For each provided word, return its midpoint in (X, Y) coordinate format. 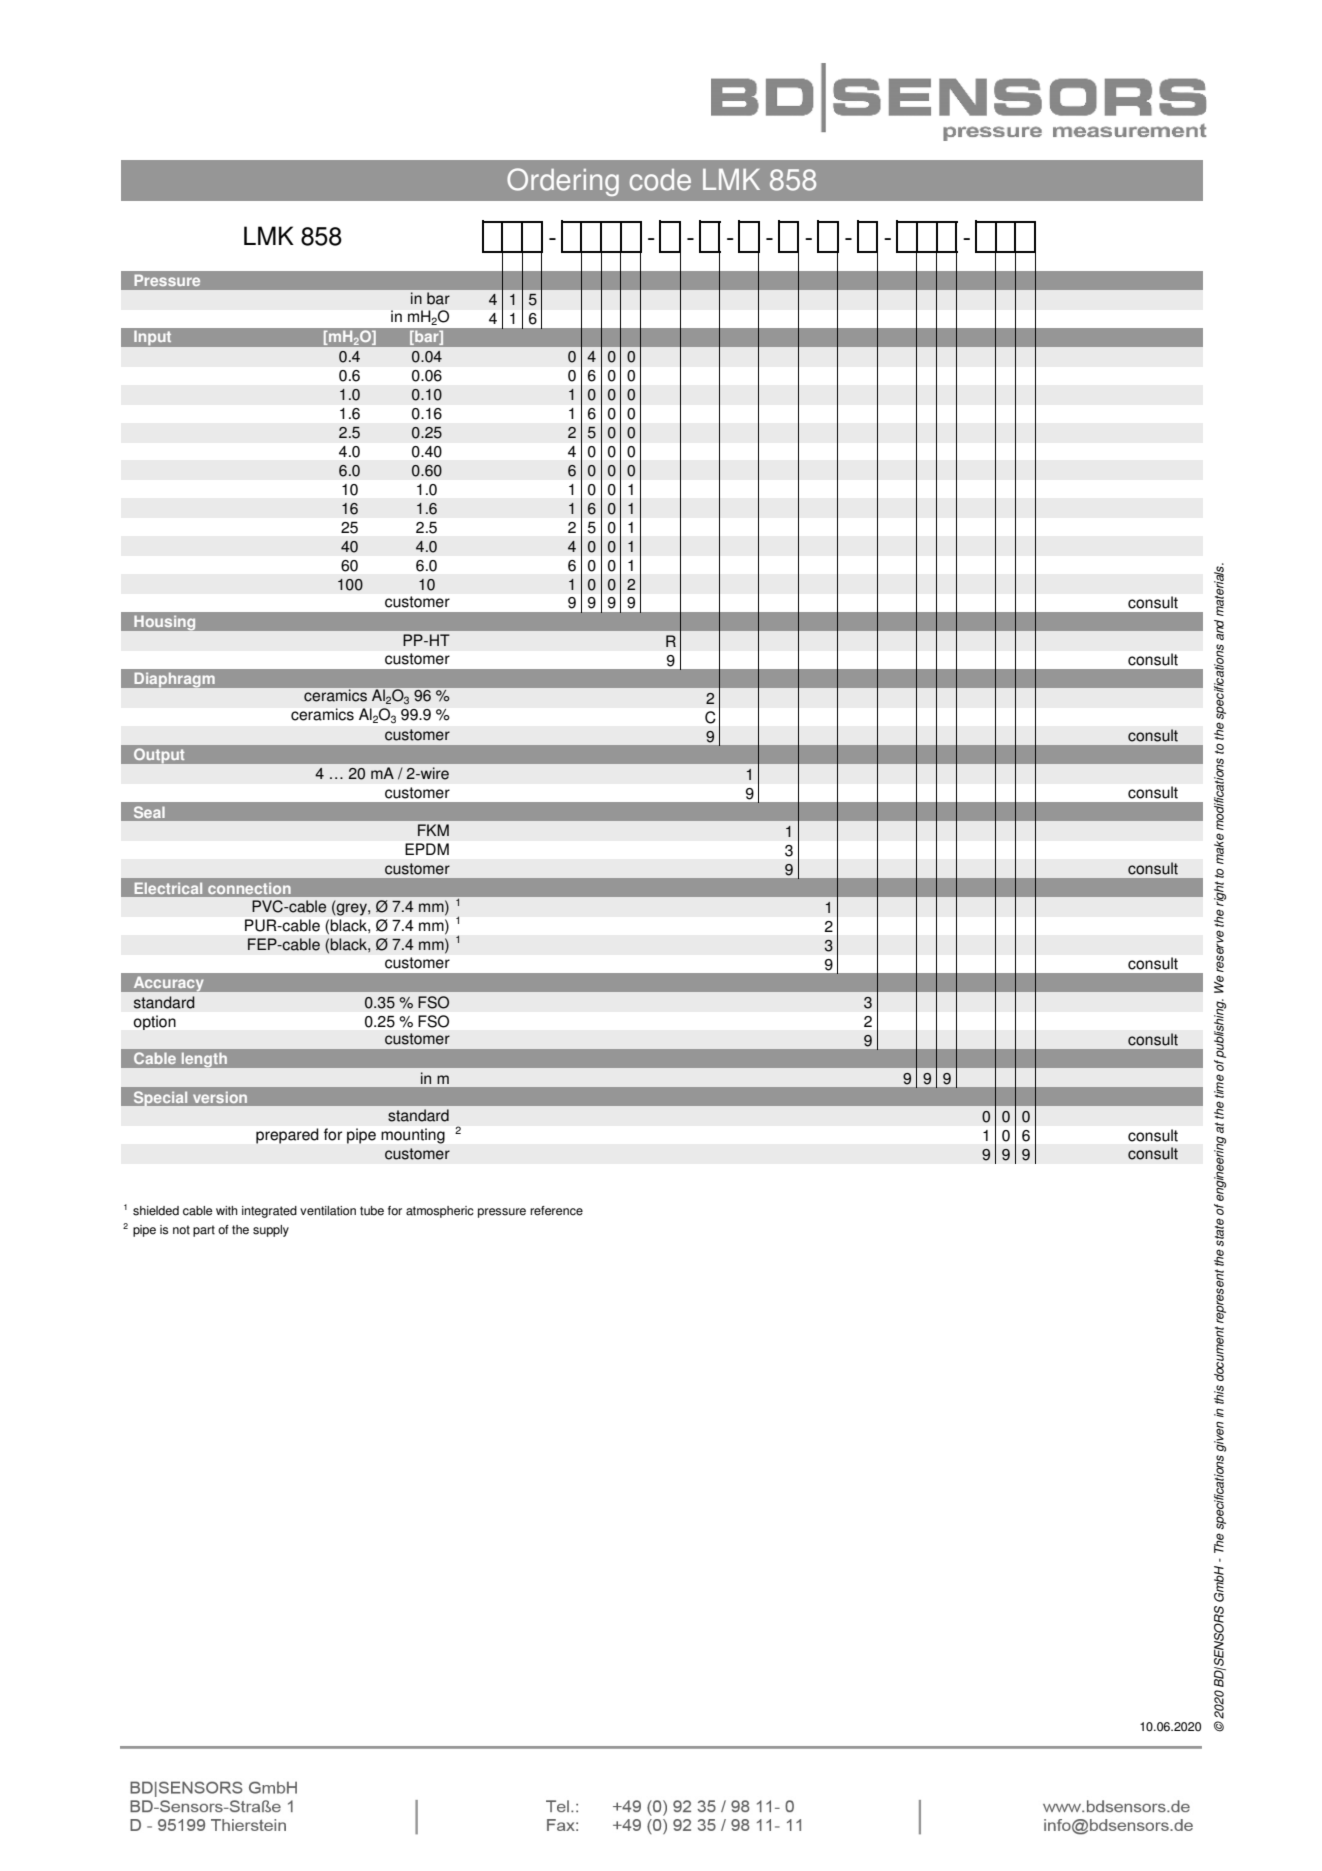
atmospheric (440, 1212)
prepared (287, 1136)
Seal (149, 812)
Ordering (563, 182)
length (204, 1060)
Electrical (168, 888)
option (155, 1022)
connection (249, 888)
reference (556, 1211)
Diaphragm (174, 680)
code (660, 180)
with (227, 1211)
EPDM (427, 849)
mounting (413, 1136)
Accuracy (168, 984)
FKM (433, 830)
